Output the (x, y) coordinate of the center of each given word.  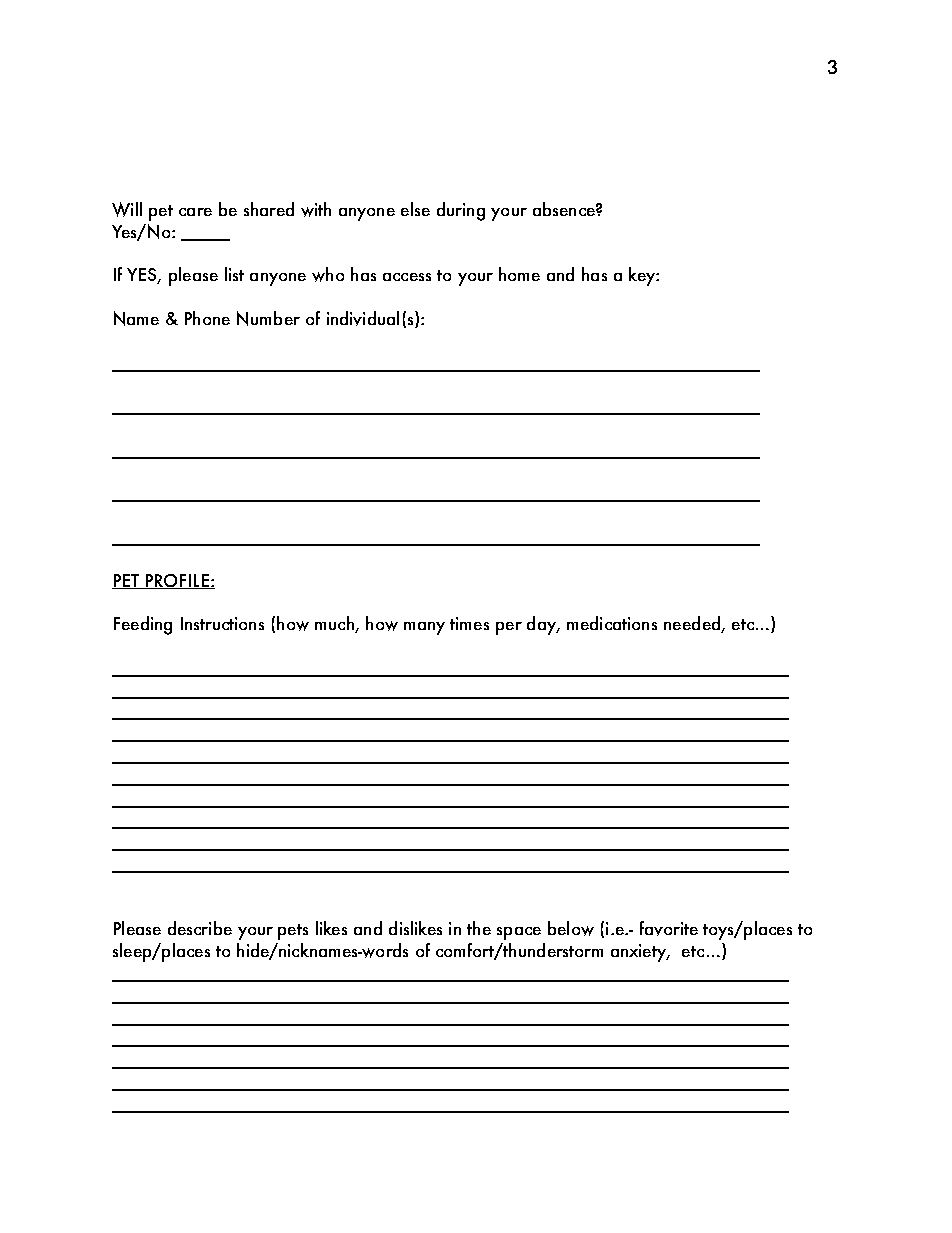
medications (612, 623)
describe (200, 928)
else (415, 209)
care (195, 212)
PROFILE (177, 581)
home (519, 274)
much (335, 624)
